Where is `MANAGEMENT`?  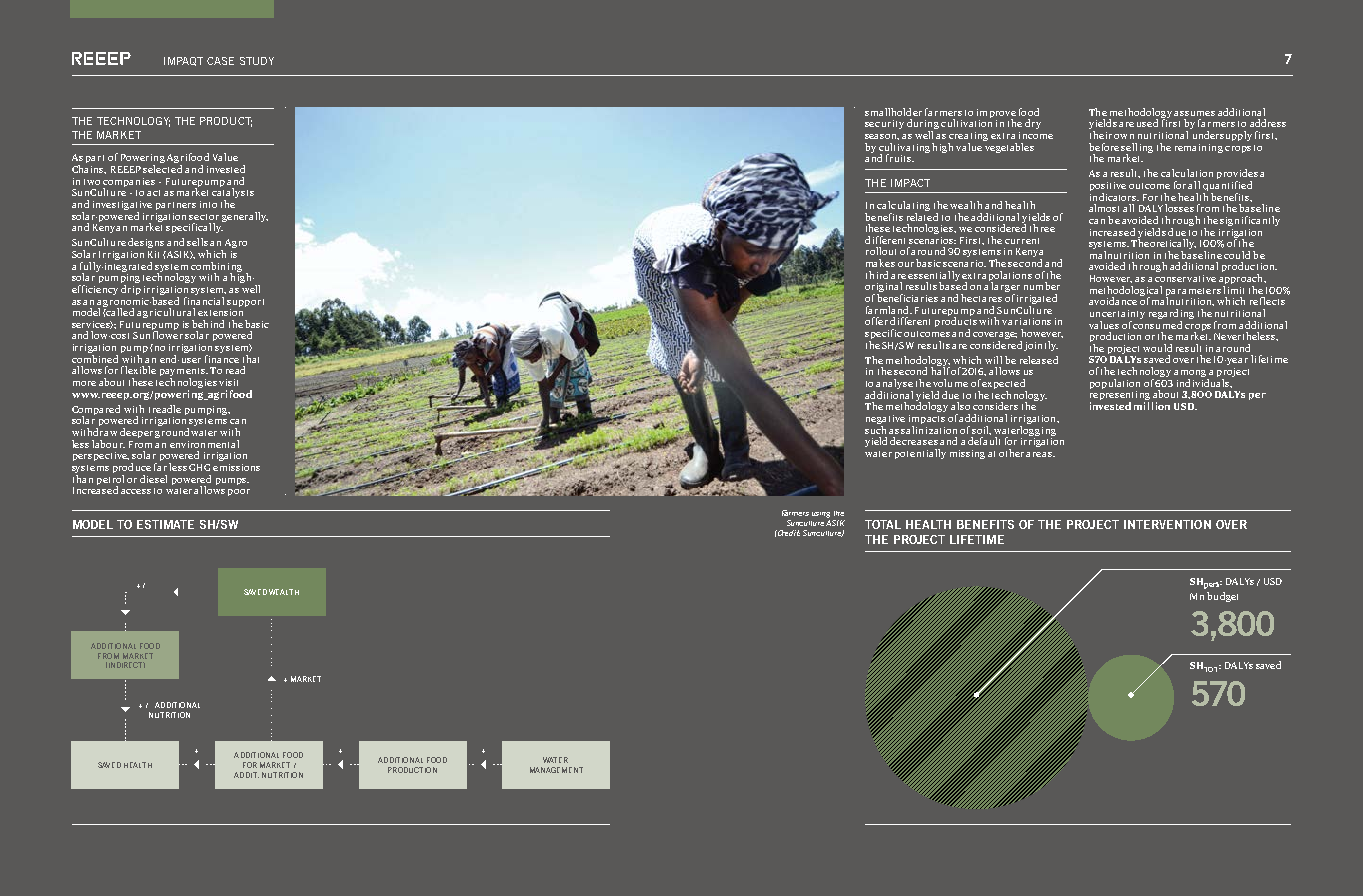 MANAGEMENT is located at coordinates (556, 770).
